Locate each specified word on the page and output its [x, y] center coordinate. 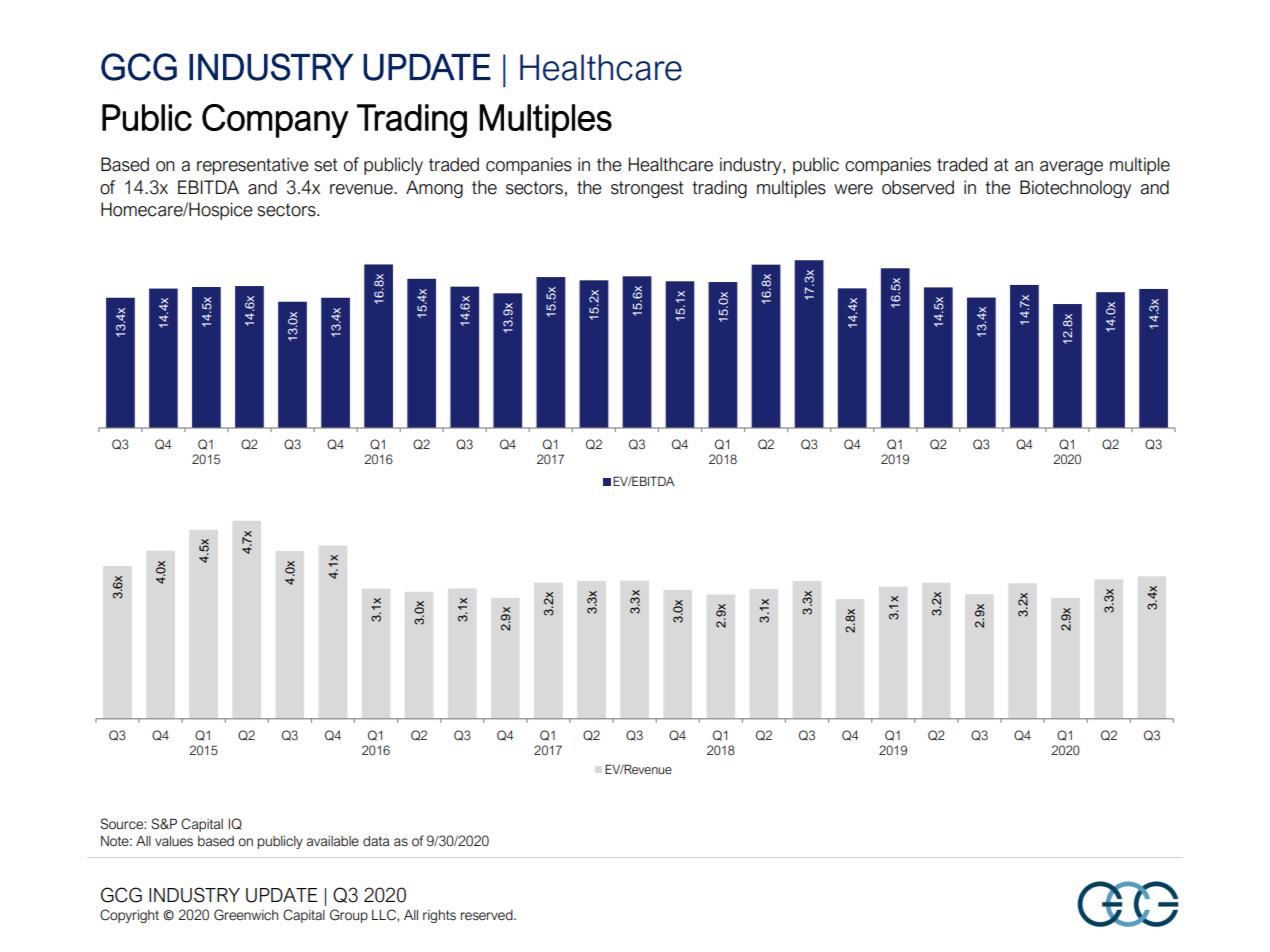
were [853, 189]
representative [253, 166]
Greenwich [246, 915]
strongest [647, 189]
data [376, 841]
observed [918, 187]
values [174, 841]
